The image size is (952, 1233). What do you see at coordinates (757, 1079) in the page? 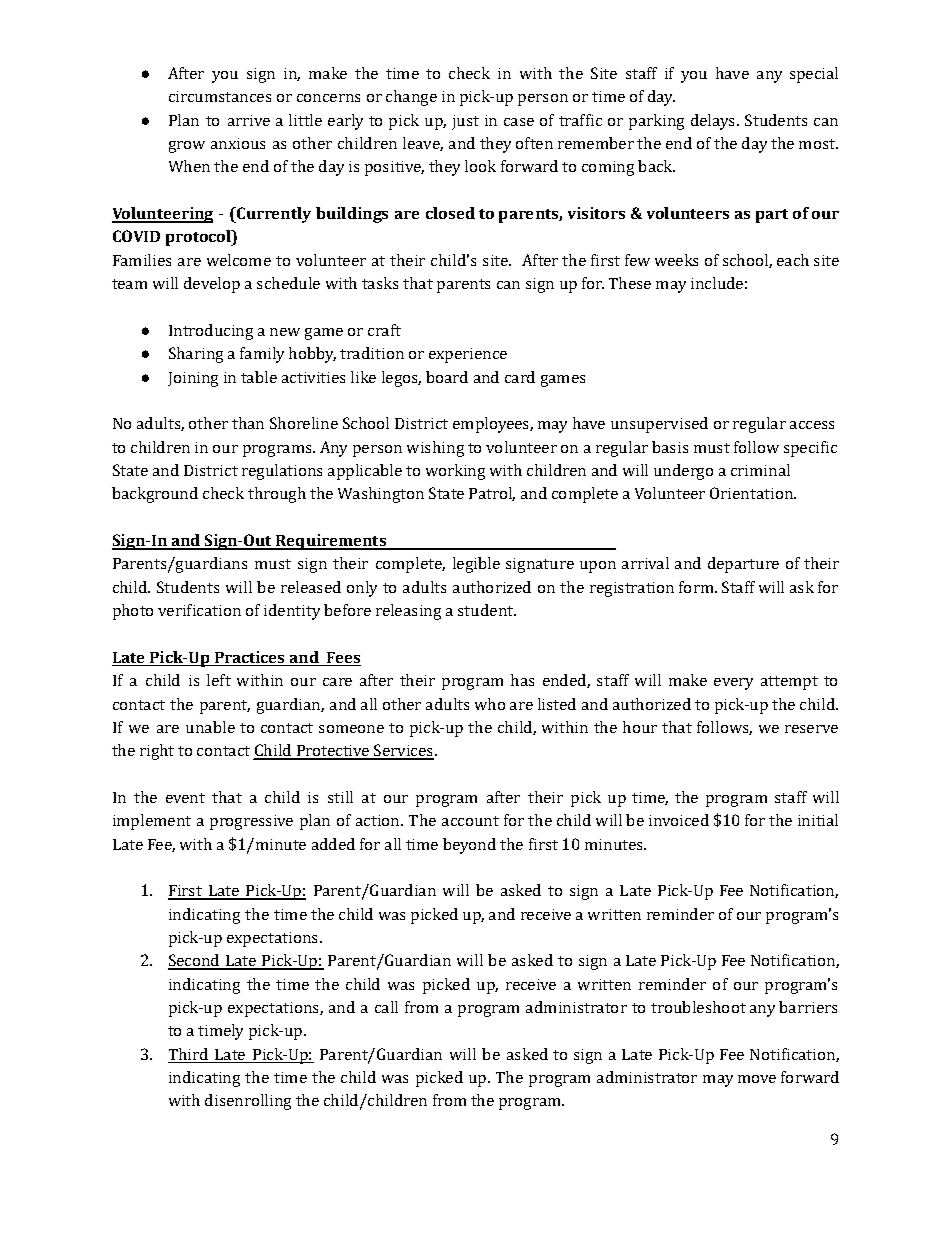
I see `move` at bounding box center [757, 1079].
